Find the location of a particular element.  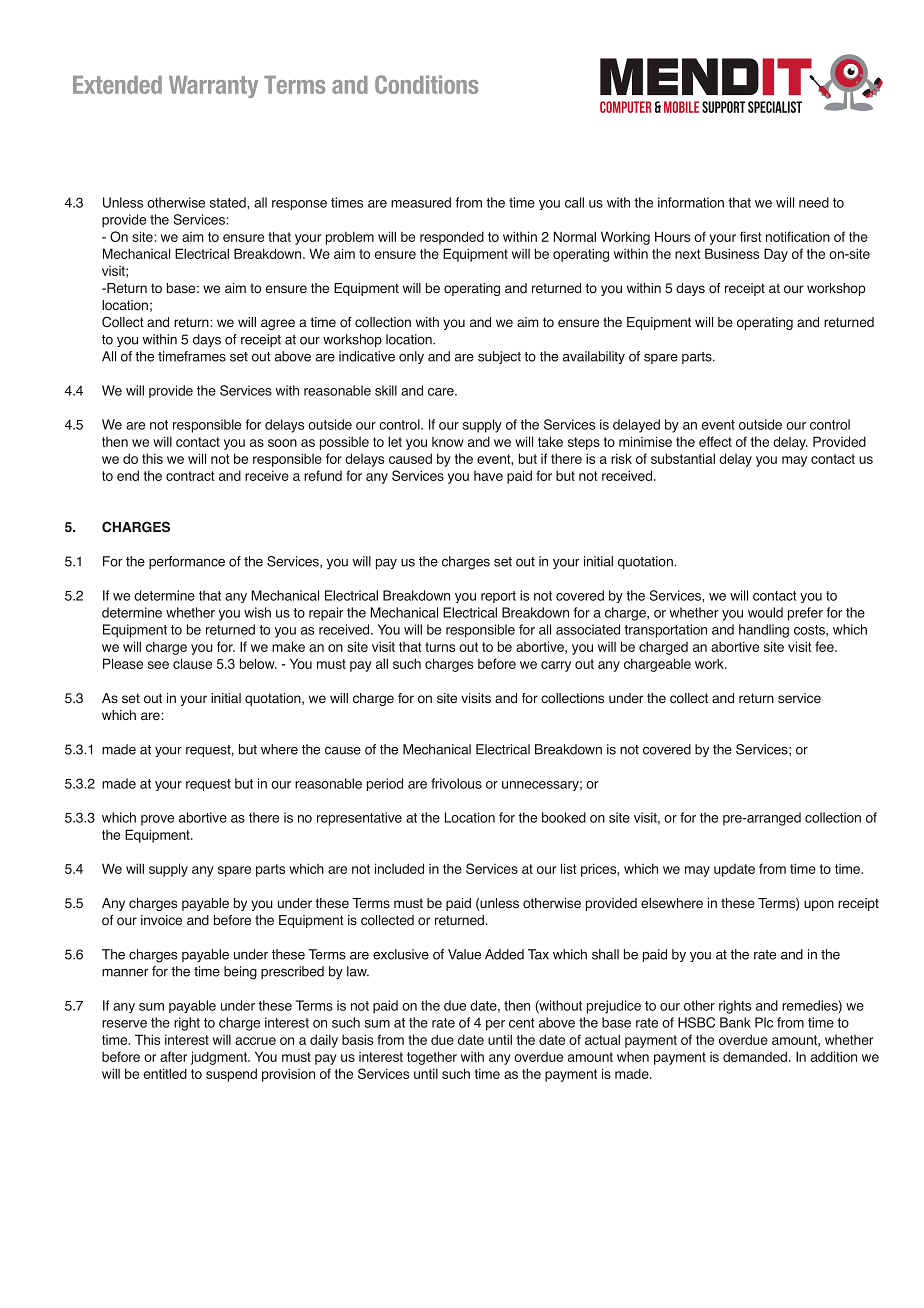

frivolous is located at coordinates (456, 783).
